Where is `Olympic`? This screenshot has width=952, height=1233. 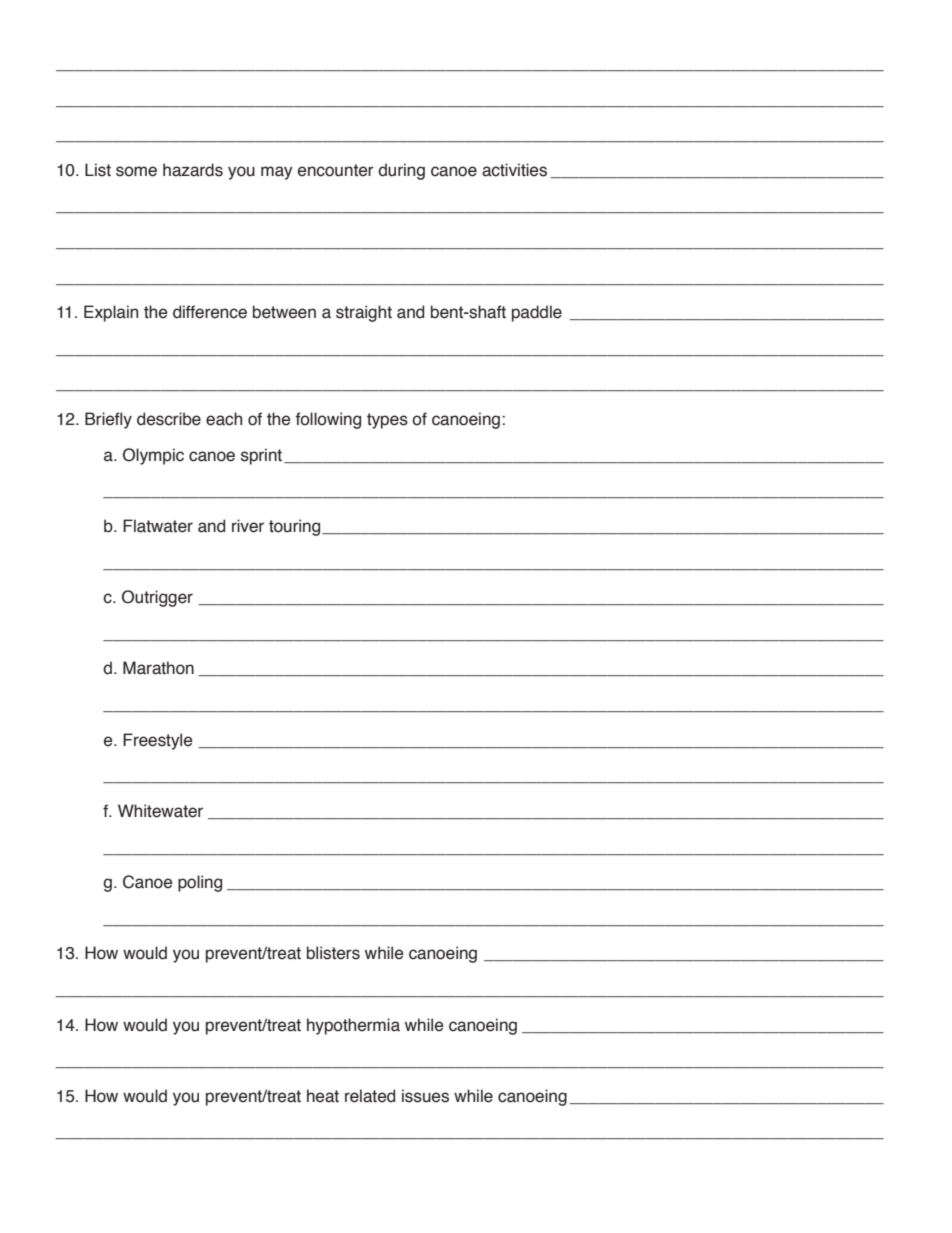
Olympic is located at coordinates (153, 456).
